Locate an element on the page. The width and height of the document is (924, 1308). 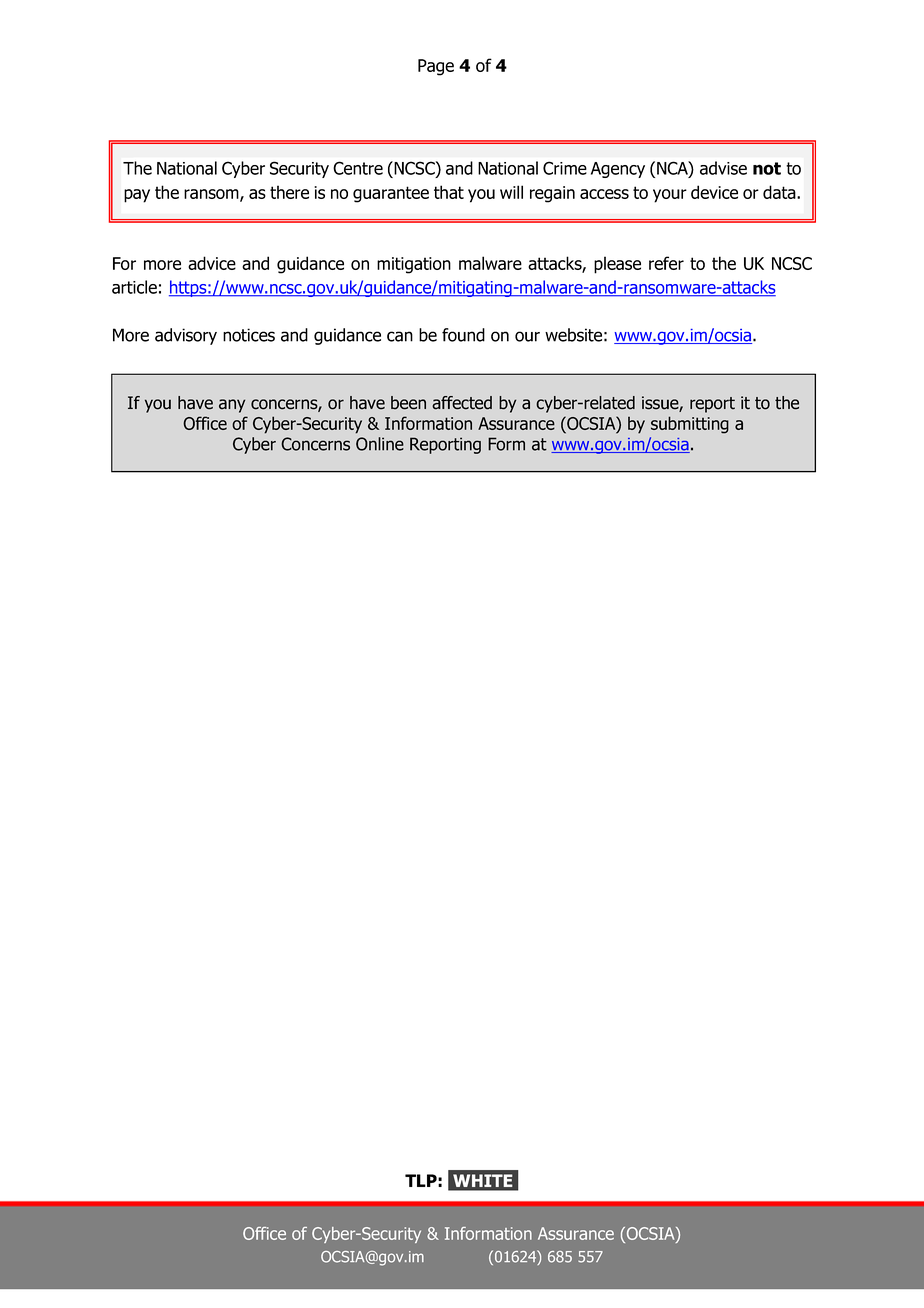
advisory is located at coordinates (186, 336).
